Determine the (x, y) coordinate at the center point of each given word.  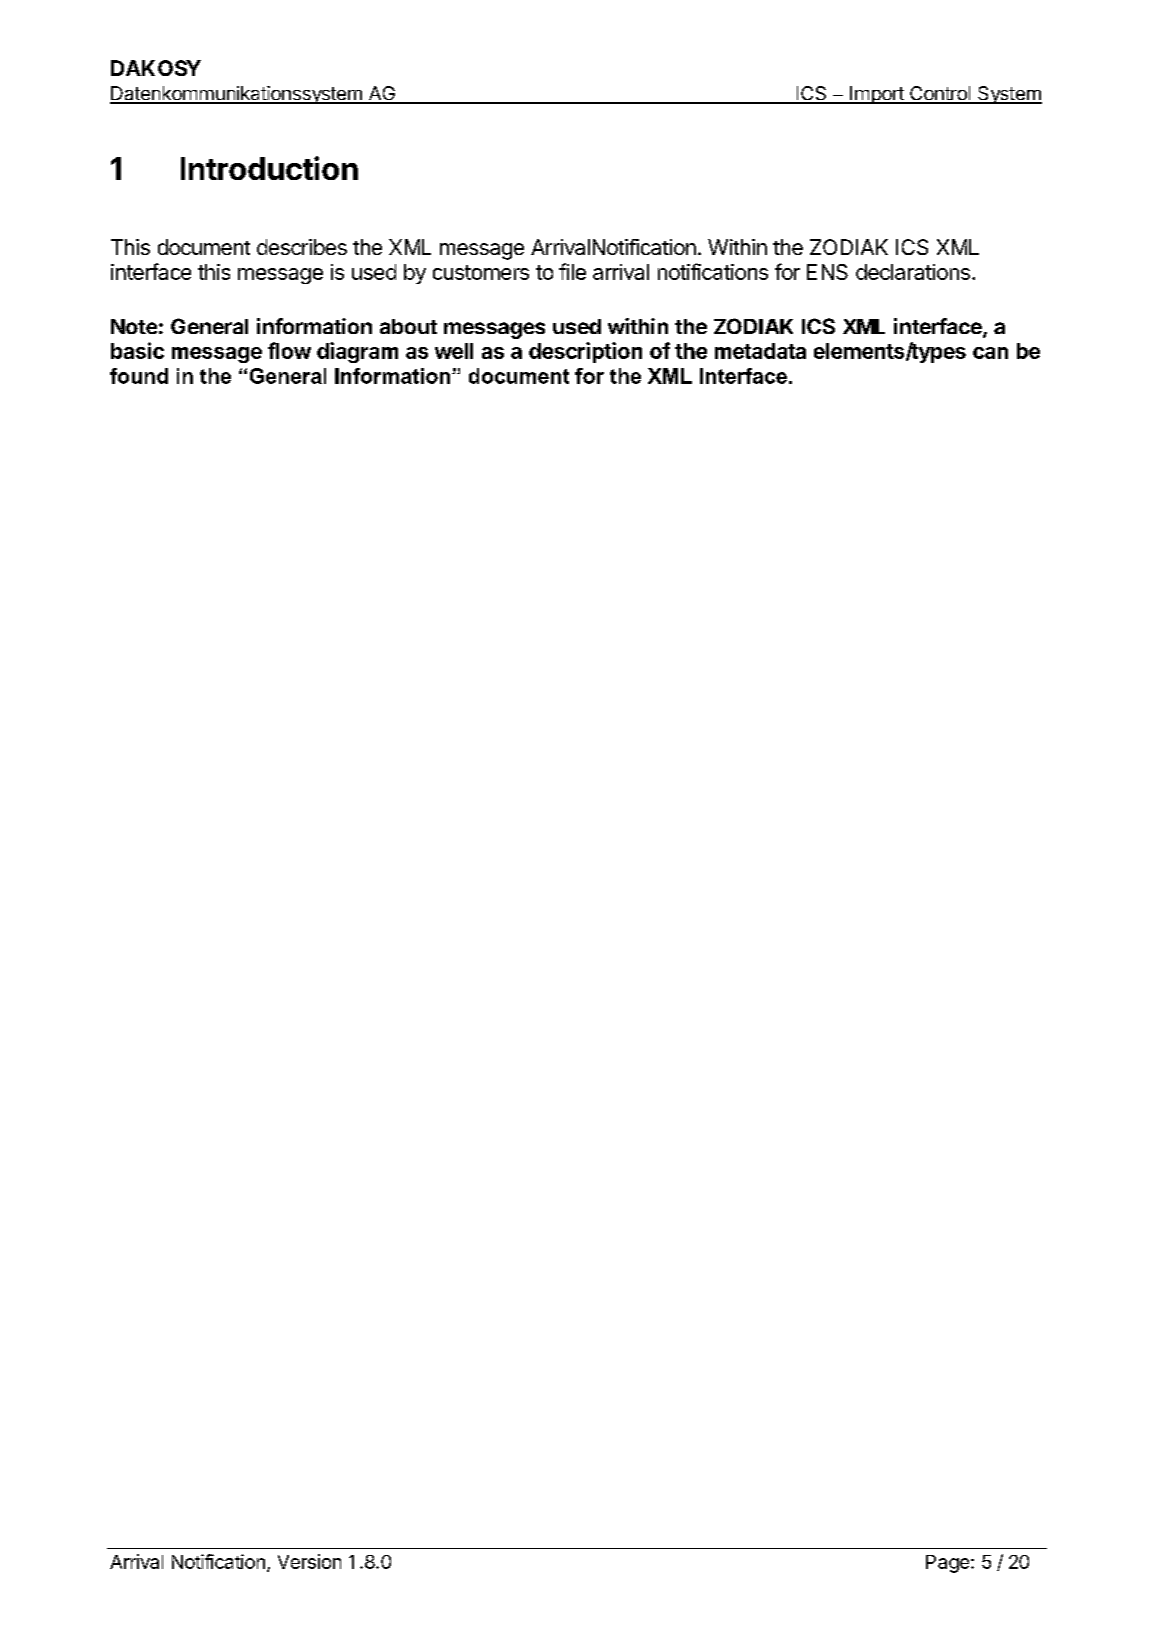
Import (877, 95)
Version (309, 1561)
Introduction (269, 168)
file (572, 271)
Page (947, 1564)
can (990, 353)
